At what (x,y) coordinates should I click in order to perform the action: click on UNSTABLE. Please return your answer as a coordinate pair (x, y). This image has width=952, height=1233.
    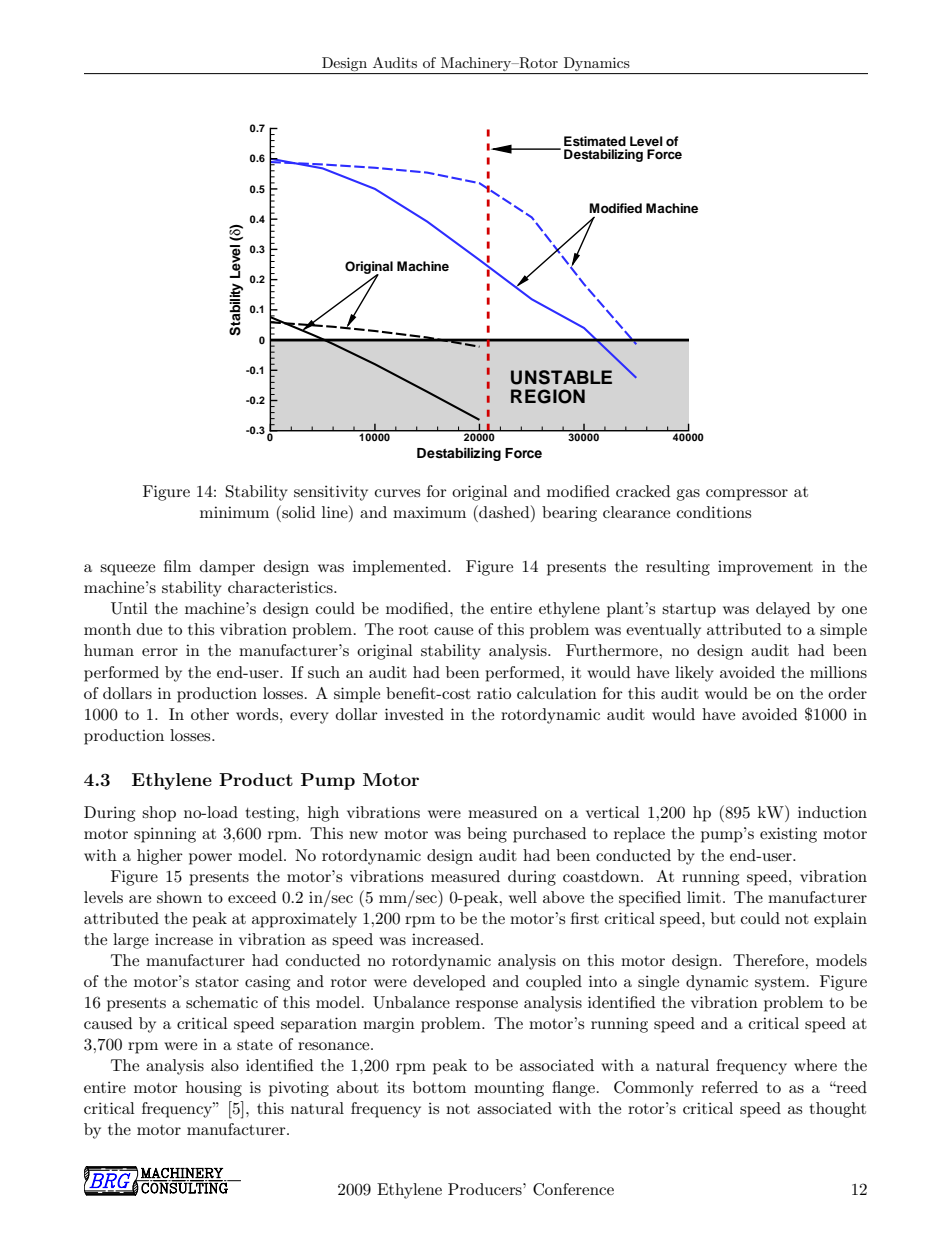
    Looking at the image, I should click on (561, 377).
